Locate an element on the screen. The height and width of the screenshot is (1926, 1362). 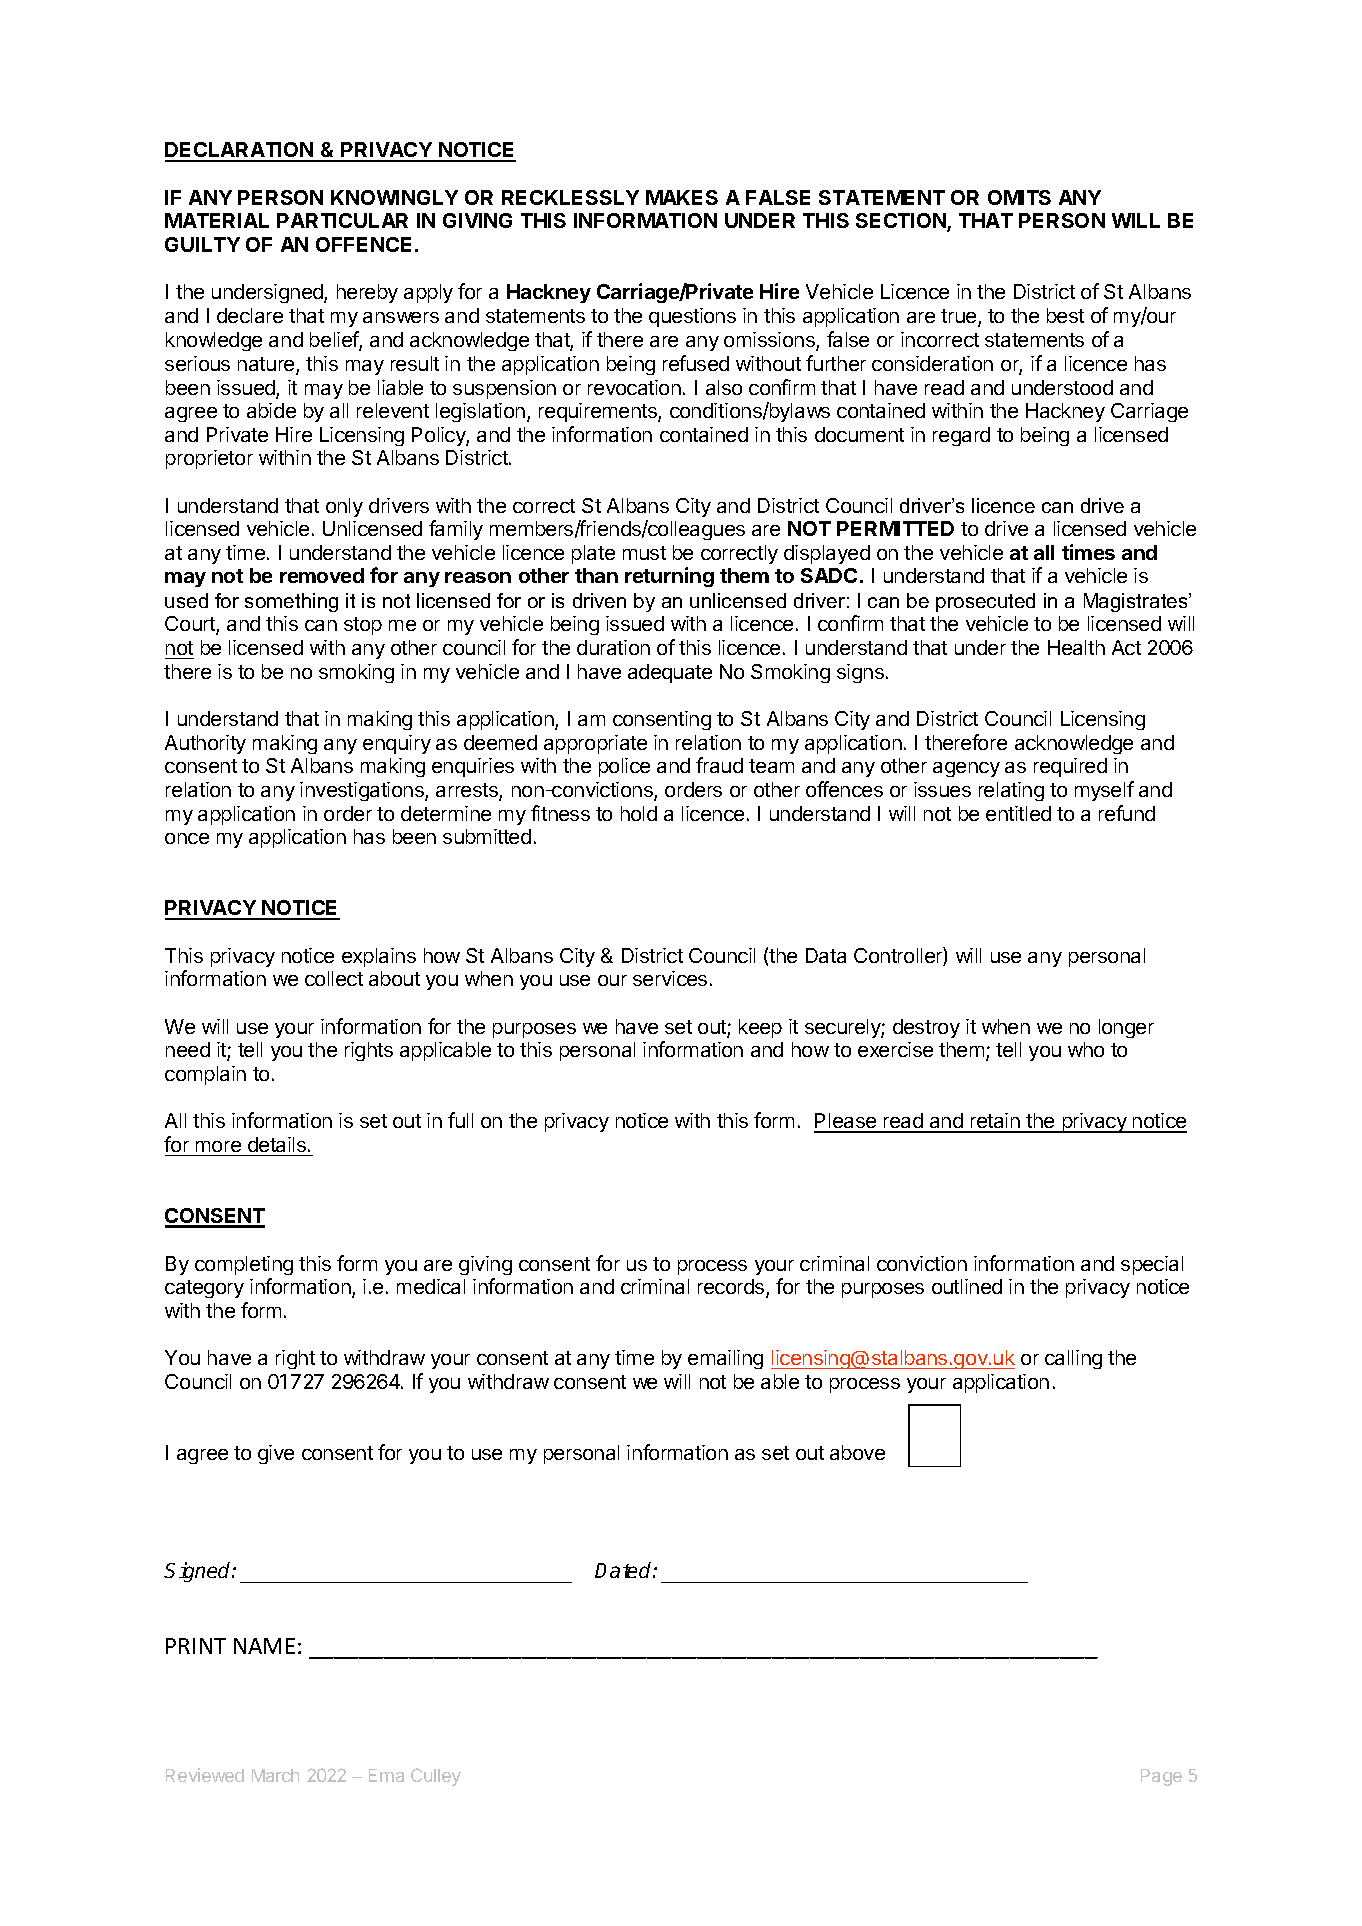
Page is located at coordinates (1161, 1777).
